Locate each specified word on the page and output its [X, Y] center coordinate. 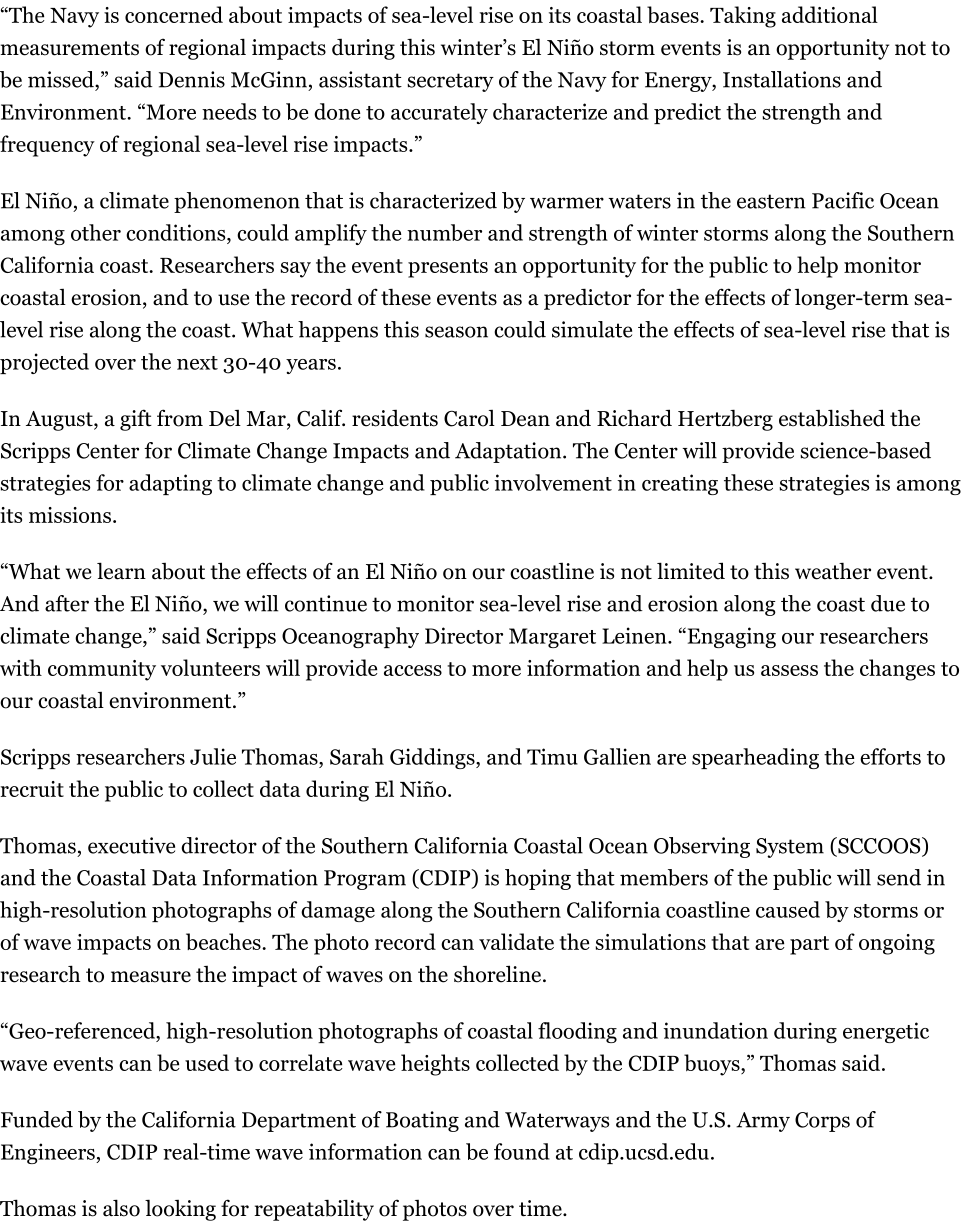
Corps [822, 1122]
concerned [174, 14]
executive [131, 845]
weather [833, 571]
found [522, 1151]
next [197, 363]
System [790, 848]
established [832, 418]
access [413, 670]
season [456, 332]
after [67, 603]
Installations [782, 79]
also [121, 1208]
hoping [538, 879]
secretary [450, 82]
